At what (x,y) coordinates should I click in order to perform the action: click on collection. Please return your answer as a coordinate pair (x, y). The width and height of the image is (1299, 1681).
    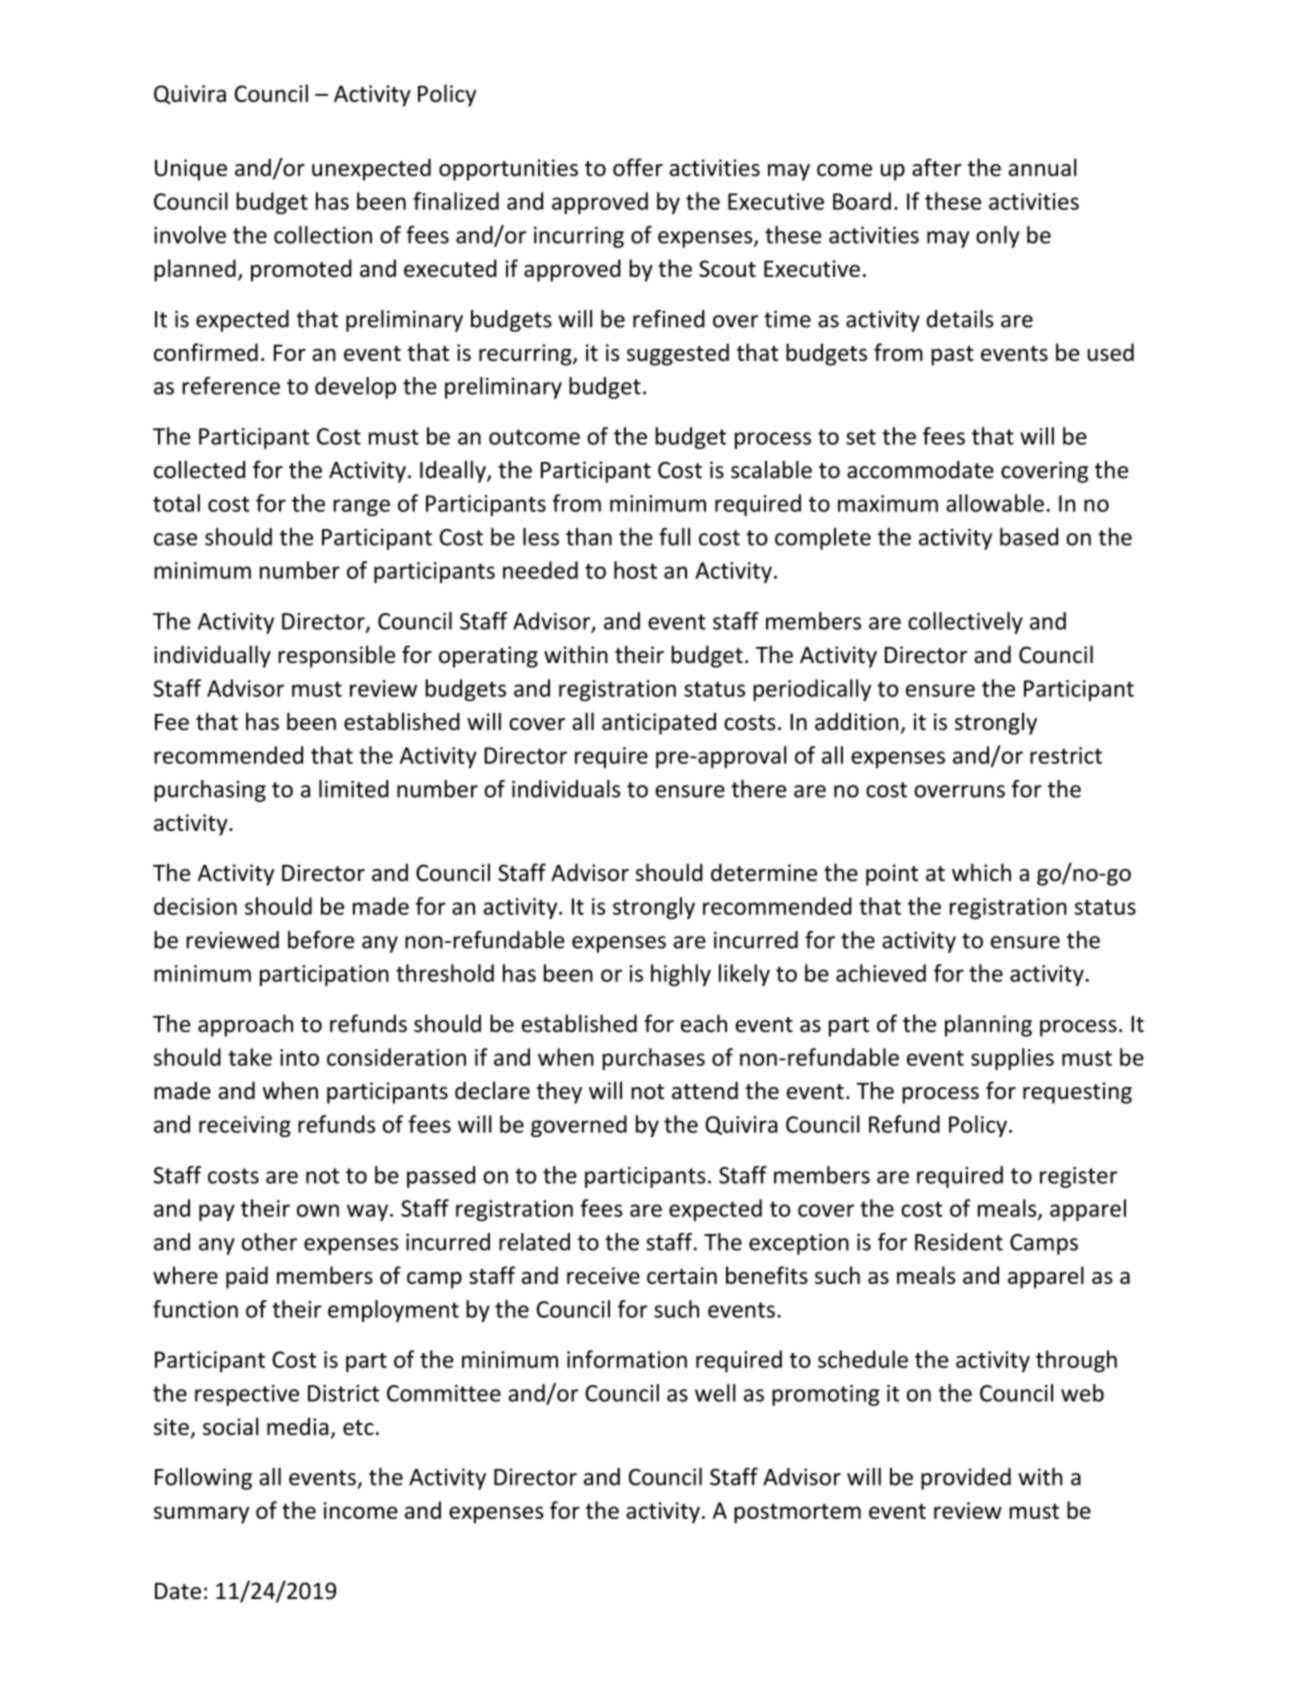
    Looking at the image, I should click on (323, 235).
